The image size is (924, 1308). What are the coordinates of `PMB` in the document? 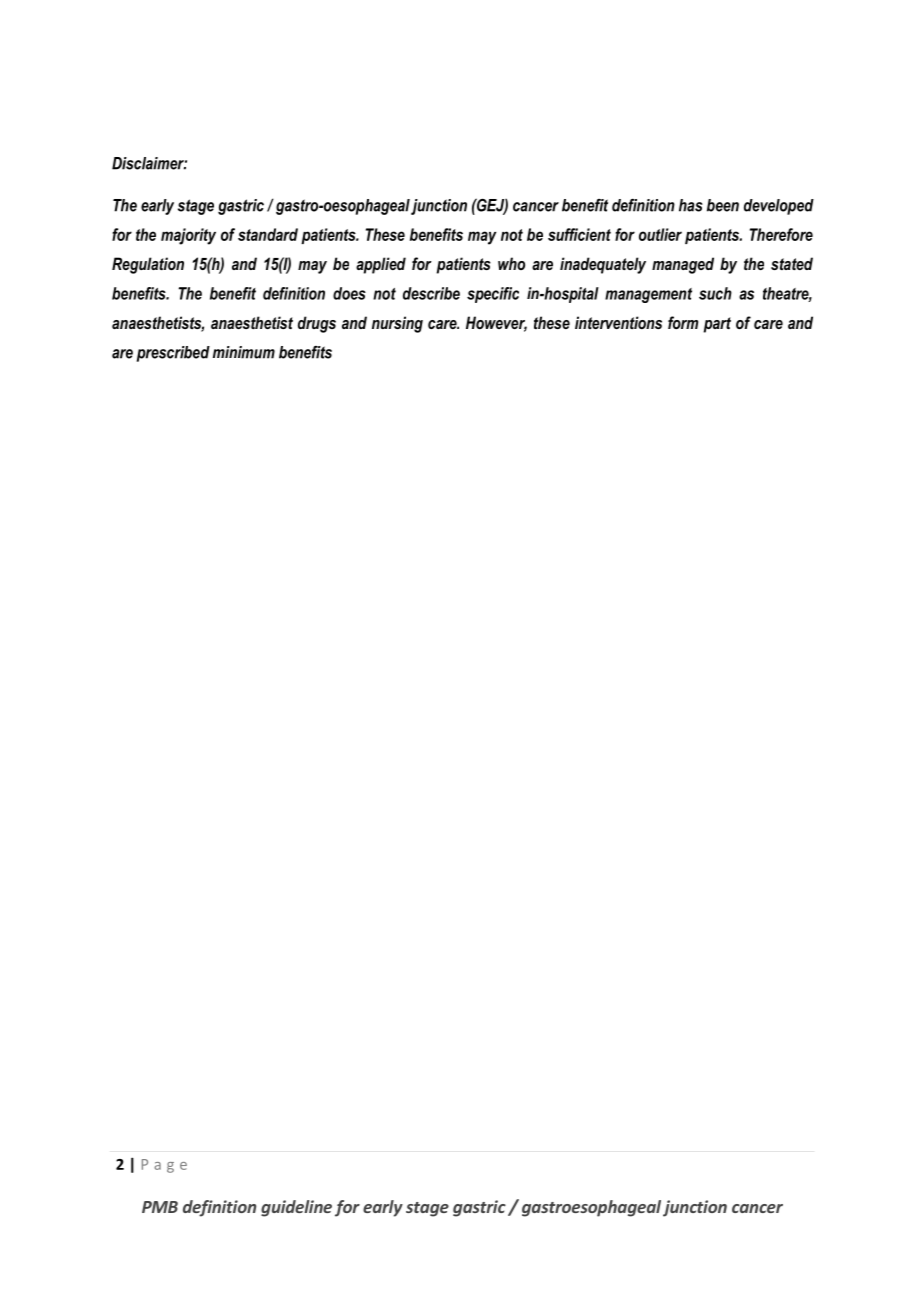 It's located at (160, 1207).
